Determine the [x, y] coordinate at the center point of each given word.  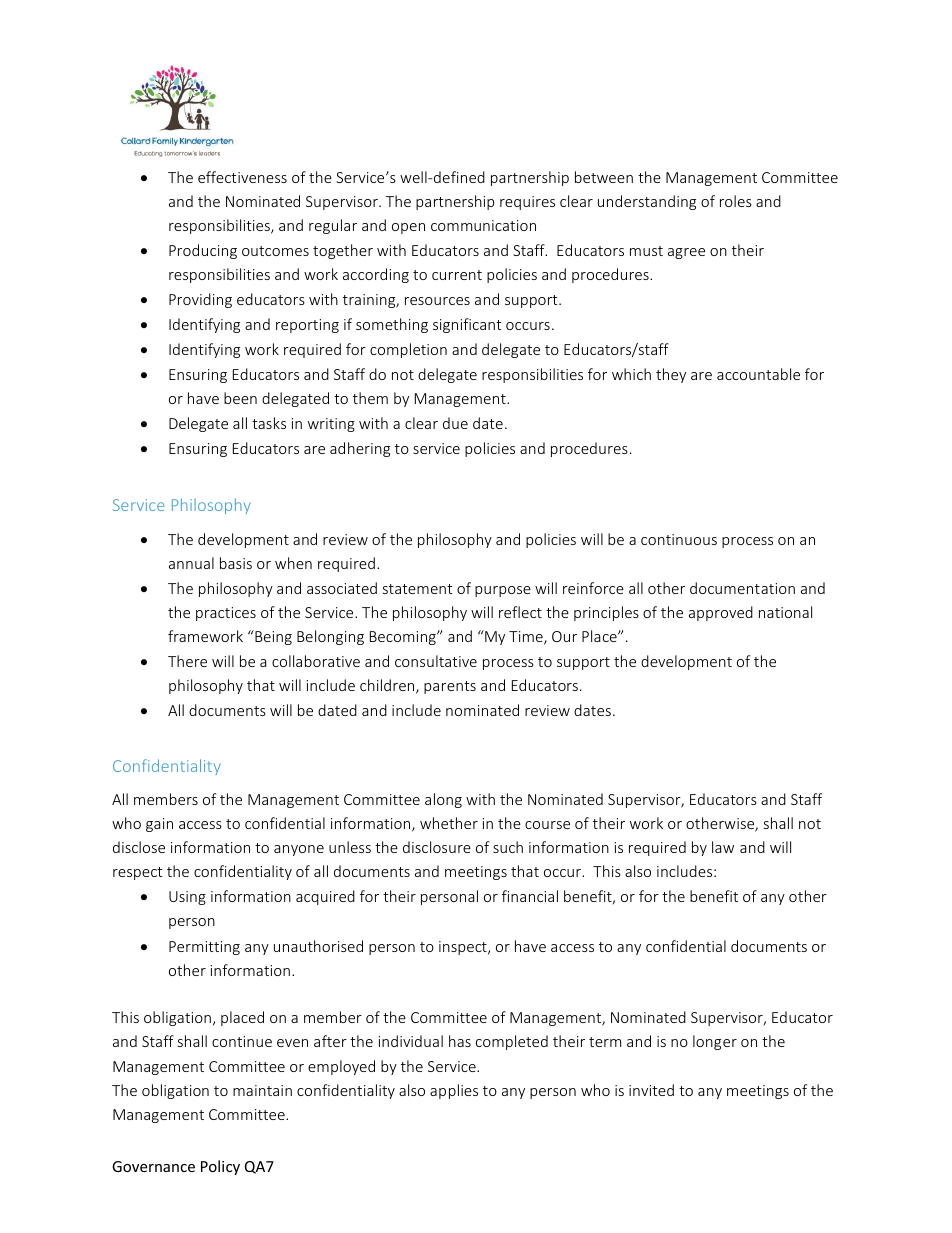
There [187, 661]
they [671, 375]
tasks [269, 423]
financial [530, 896]
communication [483, 225]
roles [736, 201]
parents [450, 687]
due [455, 423]
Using [187, 898]
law [723, 847]
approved [721, 613]
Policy [220, 1167]
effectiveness [242, 177]
